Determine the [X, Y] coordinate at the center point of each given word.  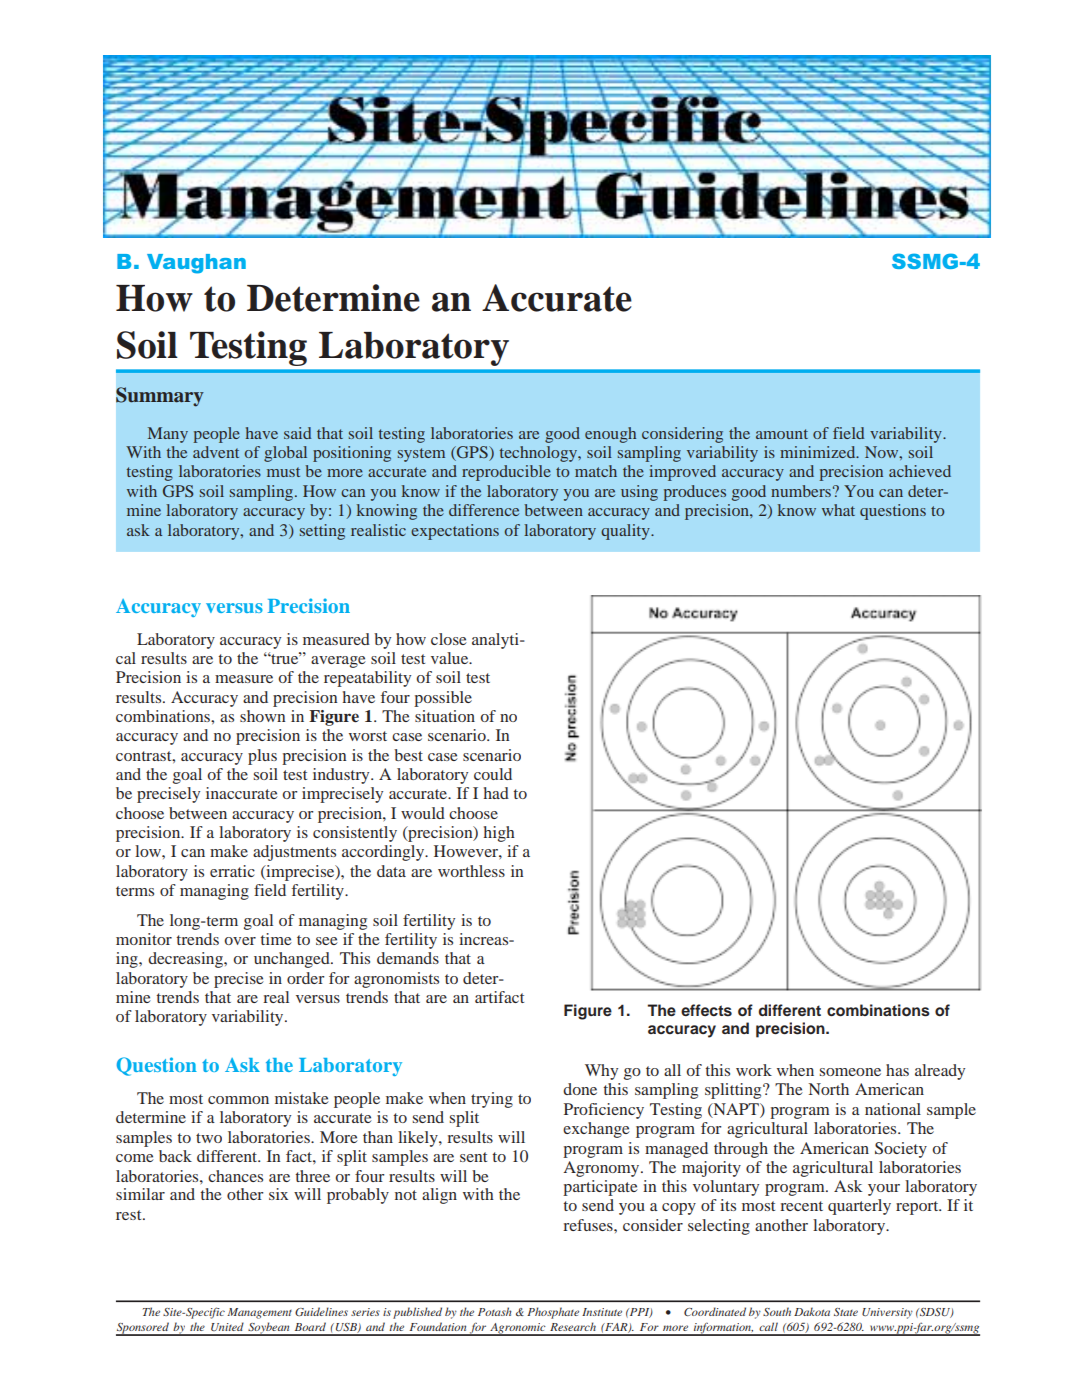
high [499, 834]
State [846, 1312]
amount [782, 434]
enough [610, 435]
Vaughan [196, 264]
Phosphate [553, 1313]
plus [262, 757]
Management [259, 1313]
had [496, 793]
